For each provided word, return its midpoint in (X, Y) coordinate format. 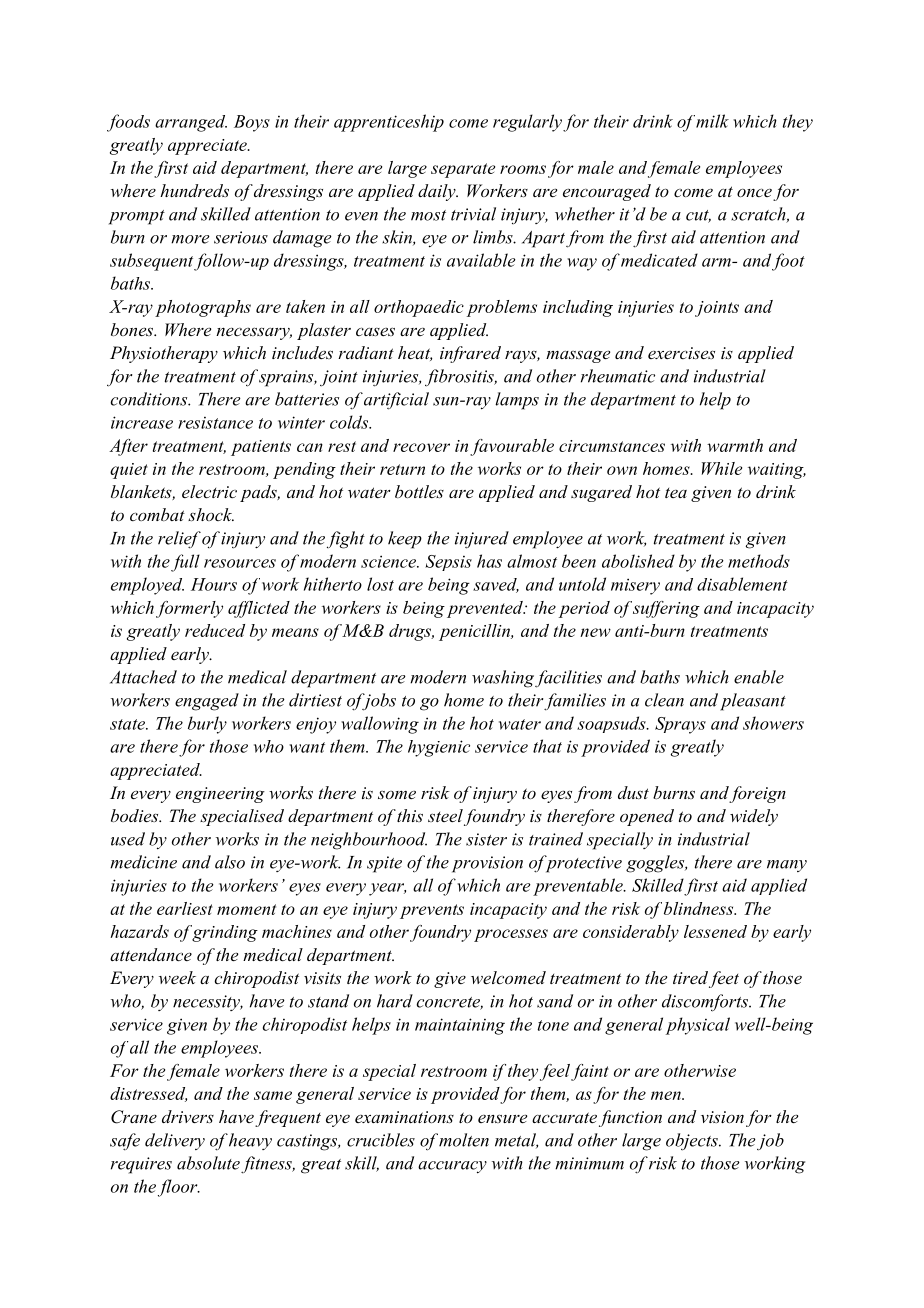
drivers (188, 1116)
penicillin (476, 632)
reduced (215, 630)
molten (464, 1140)
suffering (666, 609)
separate (463, 170)
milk (712, 121)
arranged (191, 123)
